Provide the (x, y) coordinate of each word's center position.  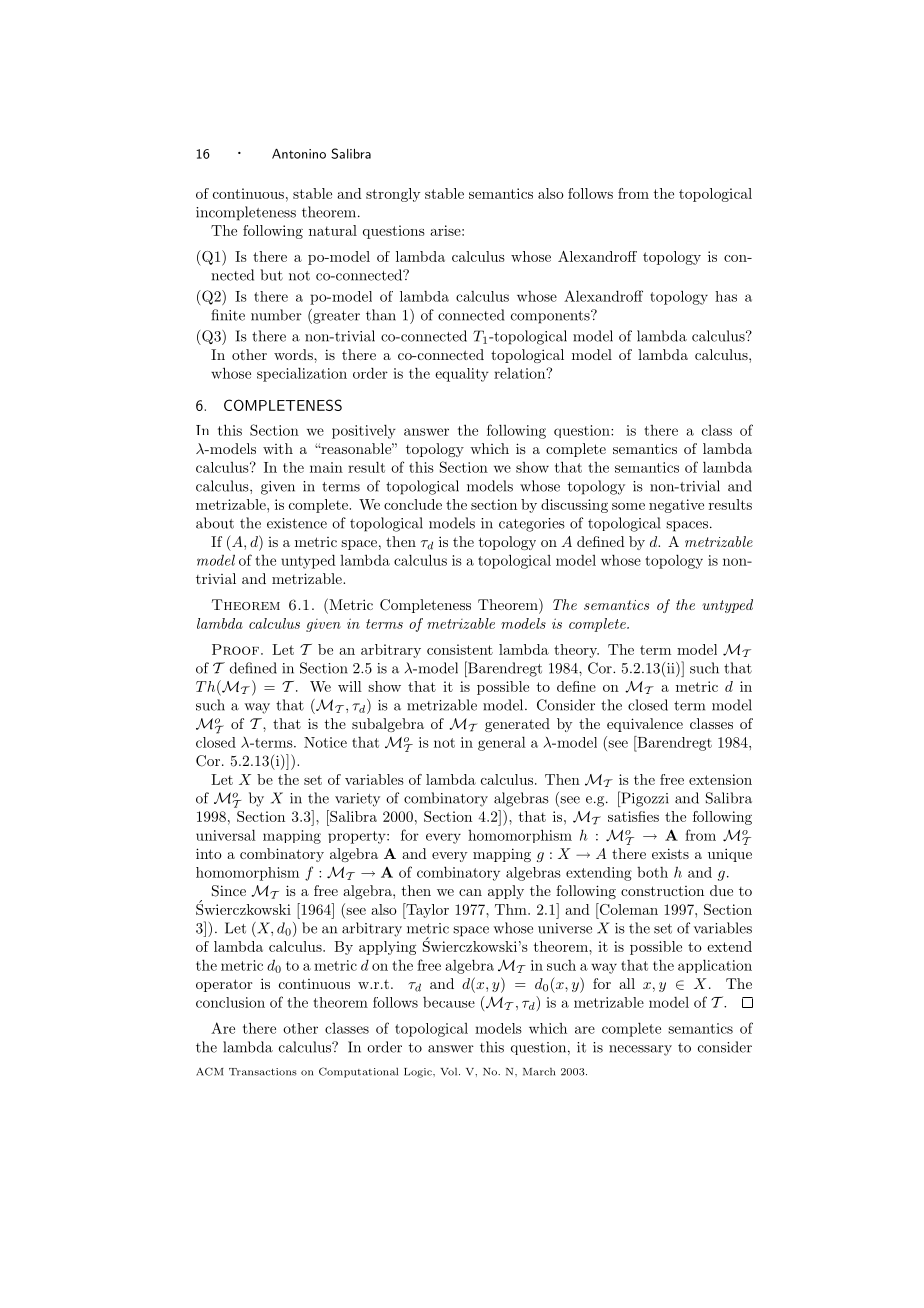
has (726, 296)
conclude (413, 504)
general (502, 744)
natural (333, 230)
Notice (325, 742)
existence (297, 523)
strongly (393, 195)
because (449, 1002)
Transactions (263, 1072)
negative (676, 506)
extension (720, 779)
